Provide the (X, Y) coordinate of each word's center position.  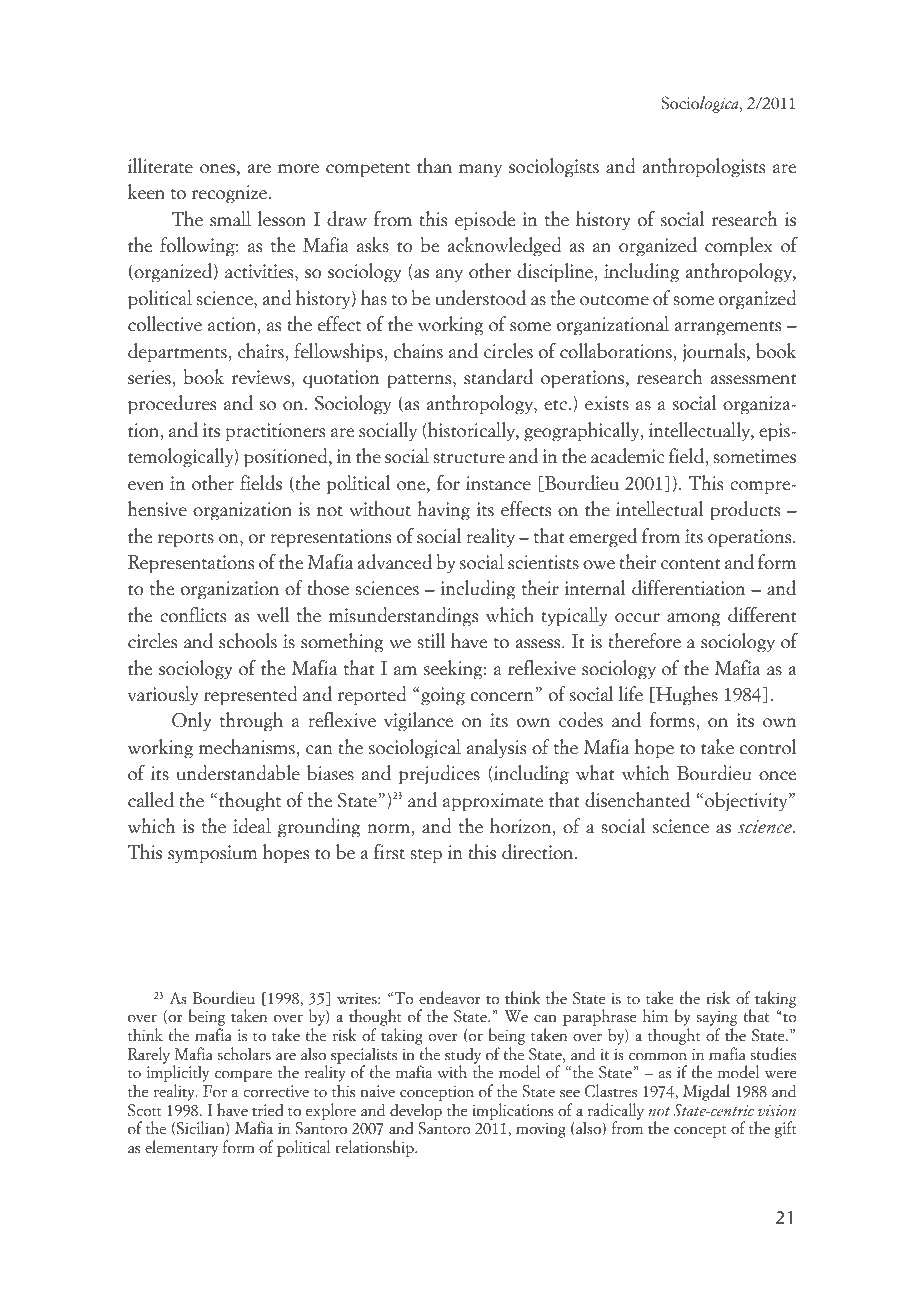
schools (248, 641)
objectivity (747, 802)
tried (268, 1110)
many (480, 171)
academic (628, 456)
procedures (172, 405)
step (426, 856)
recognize (231, 194)
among (693, 620)
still (431, 641)
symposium (212, 854)
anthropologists (704, 168)
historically (471, 432)
